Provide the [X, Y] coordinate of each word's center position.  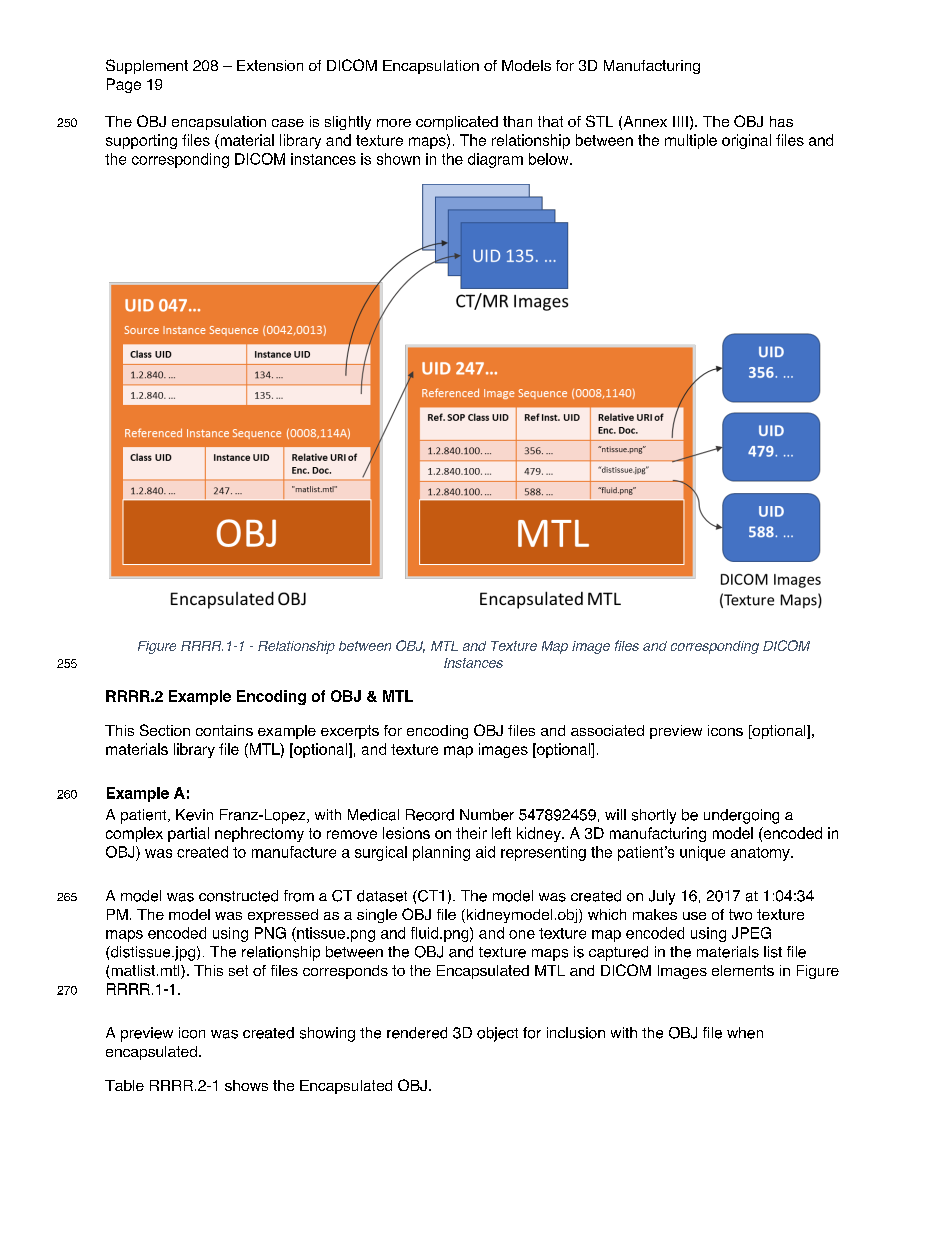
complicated [457, 123]
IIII [680, 121]
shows [246, 1085]
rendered [417, 1033]
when [745, 1033]
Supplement [147, 66]
